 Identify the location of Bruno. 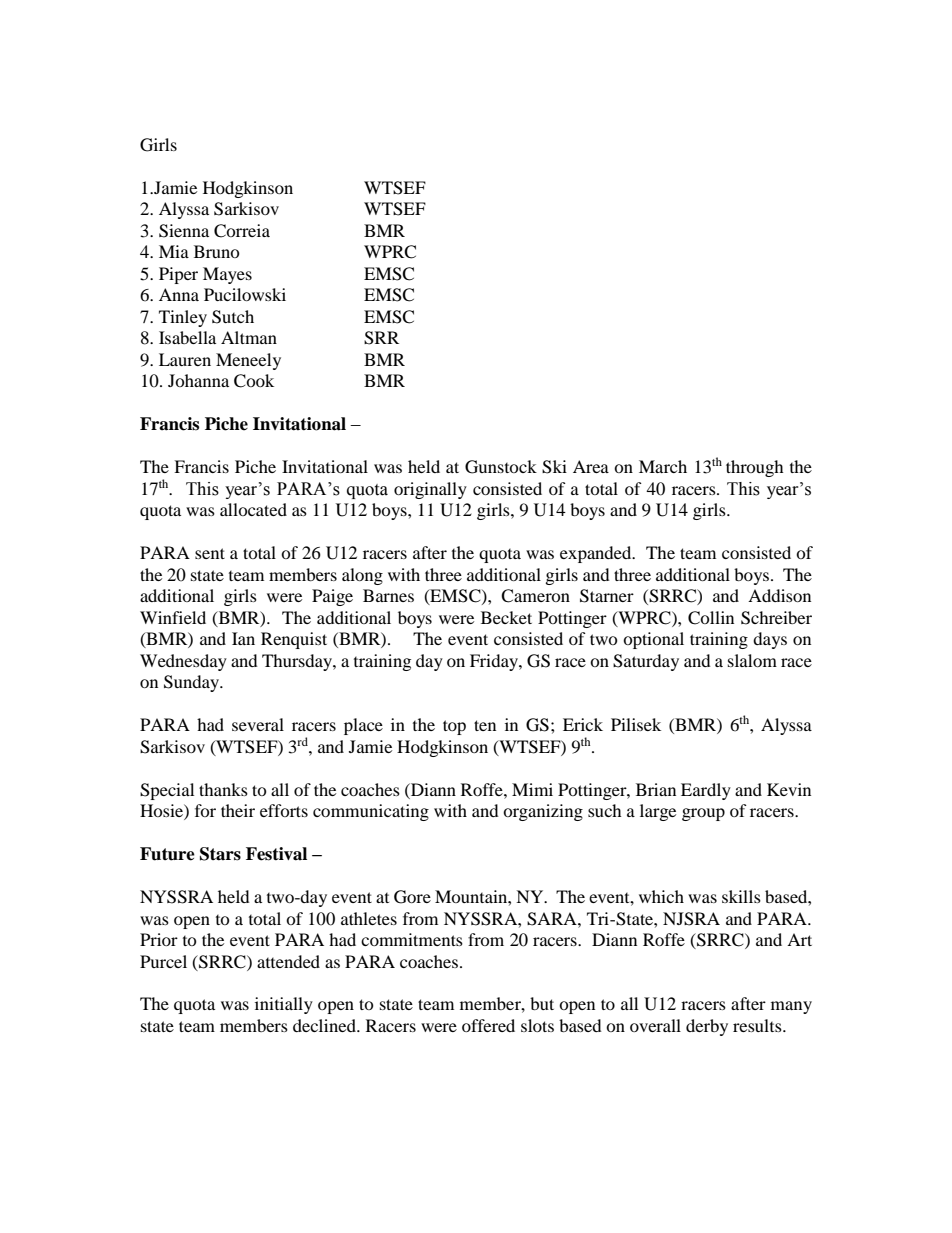
(217, 251).
